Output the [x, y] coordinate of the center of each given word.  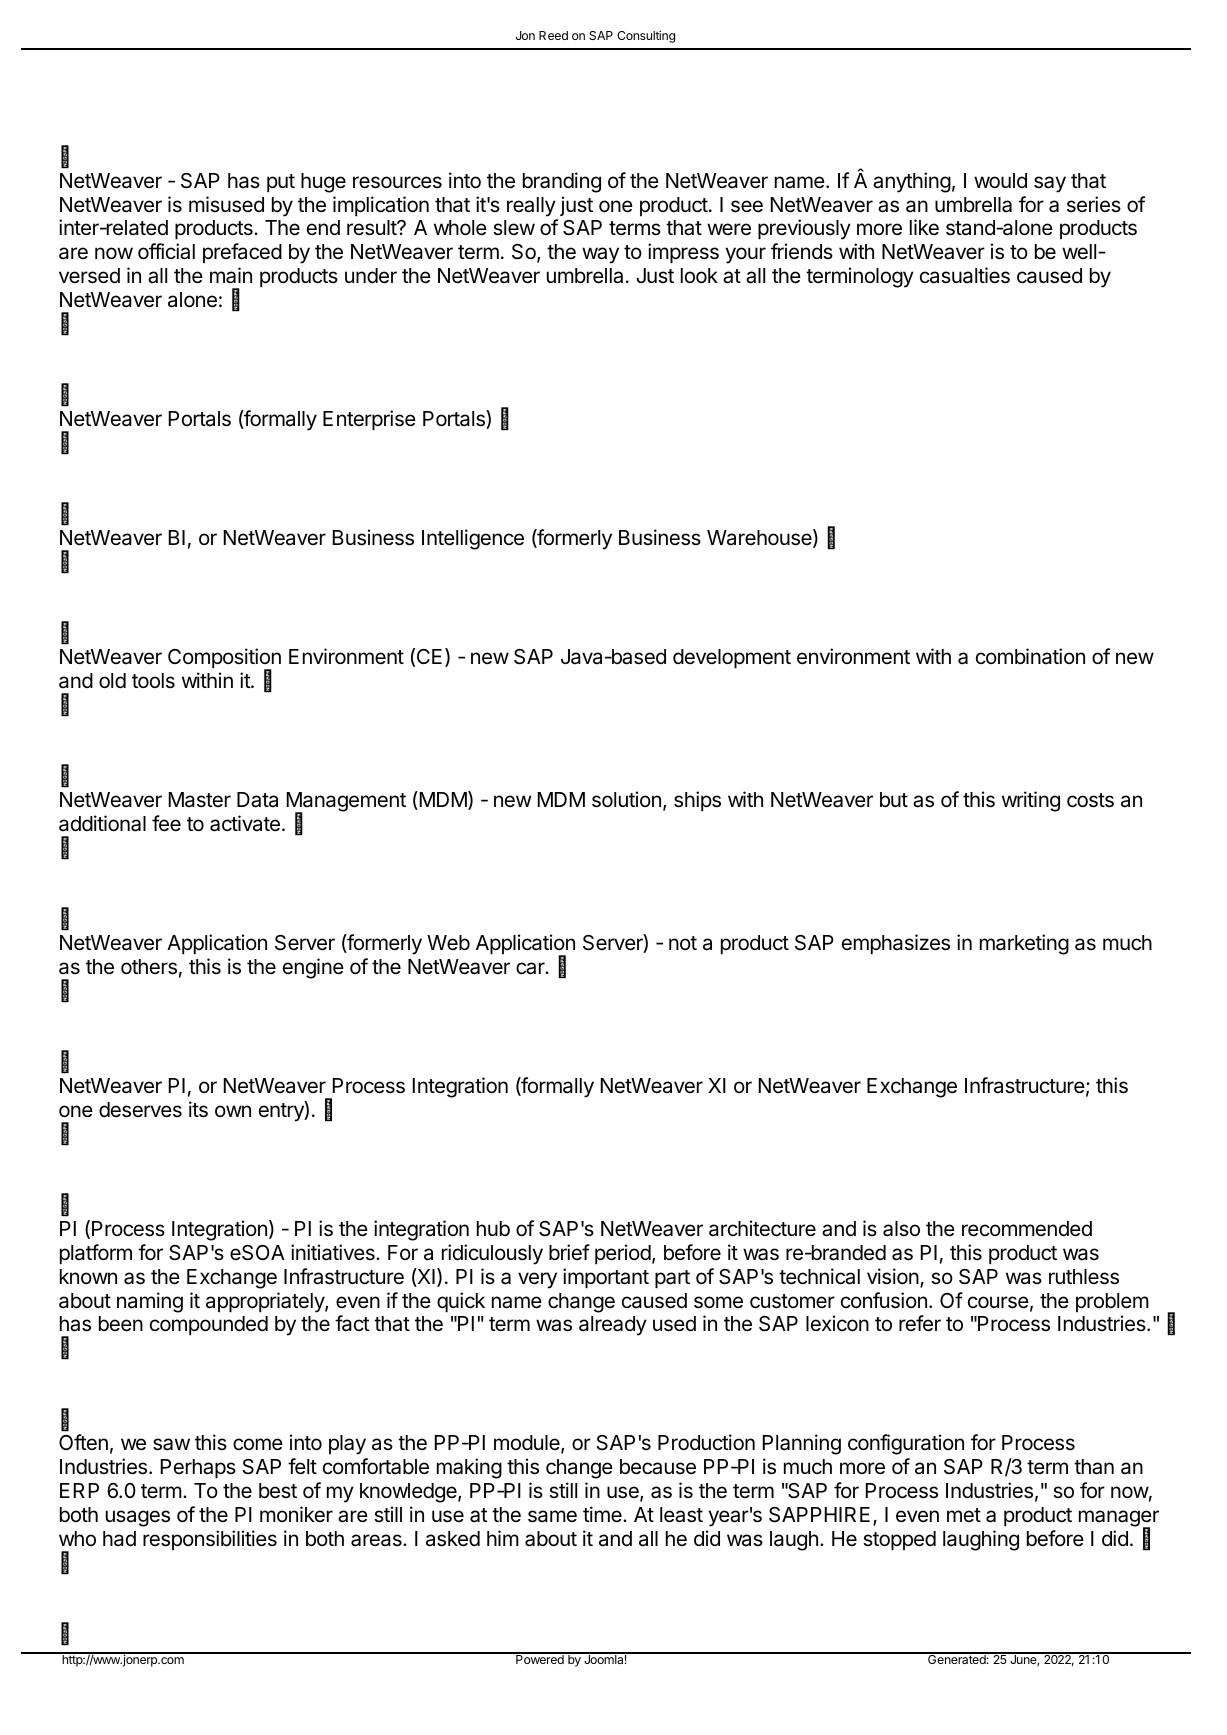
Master [200, 800]
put [281, 183]
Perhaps [198, 1469]
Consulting [646, 37]
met [964, 1515]
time [603, 1514]
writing [1031, 801]
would [1000, 181]
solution [626, 799]
